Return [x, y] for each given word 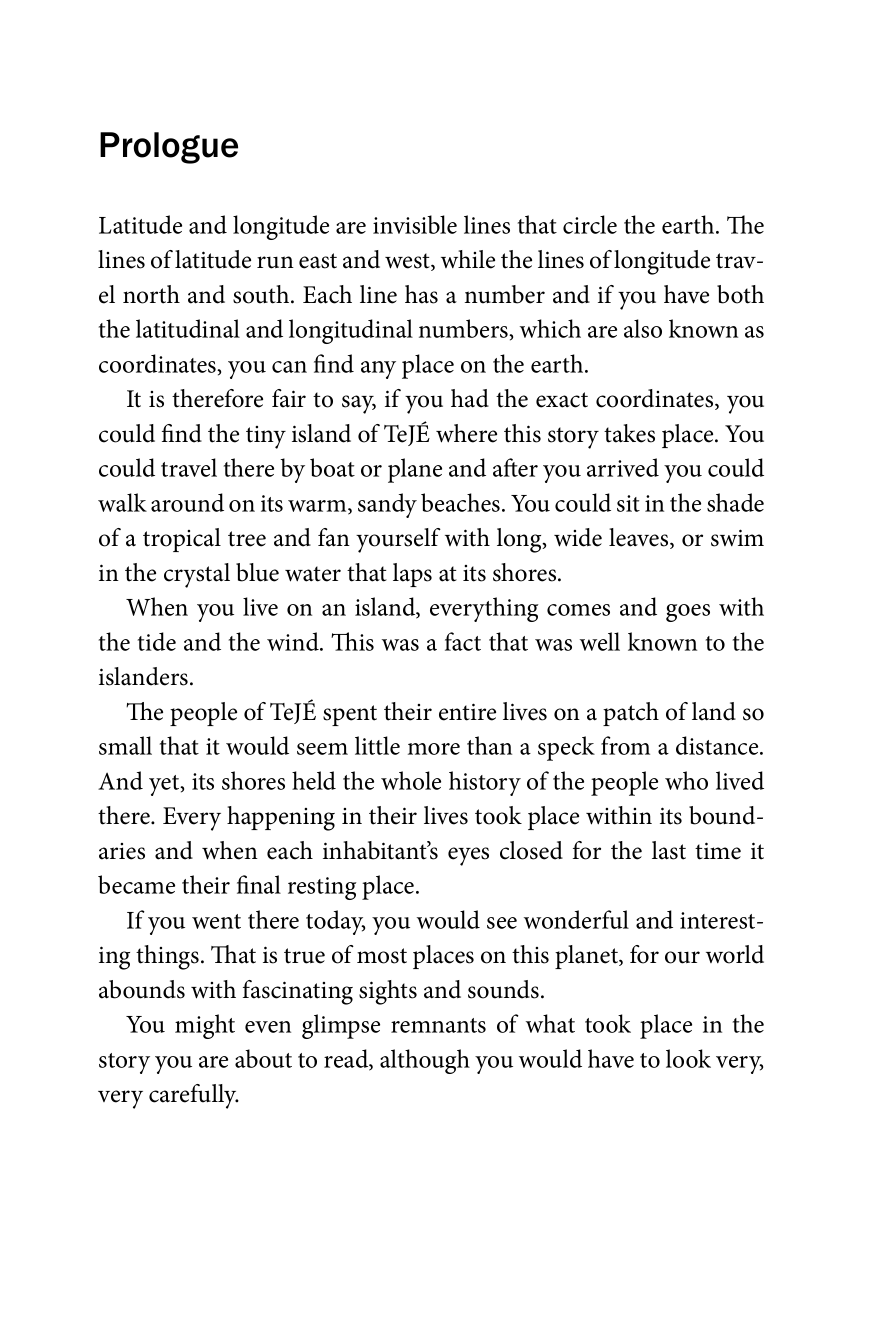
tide [157, 641]
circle [590, 224]
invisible [415, 224]
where [466, 433]
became [136, 884]
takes [629, 433]
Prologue [169, 148]
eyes [468, 856]
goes [688, 613]
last [669, 850]
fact [463, 641]
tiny [266, 437]
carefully [194, 1096]
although [425, 1061]
